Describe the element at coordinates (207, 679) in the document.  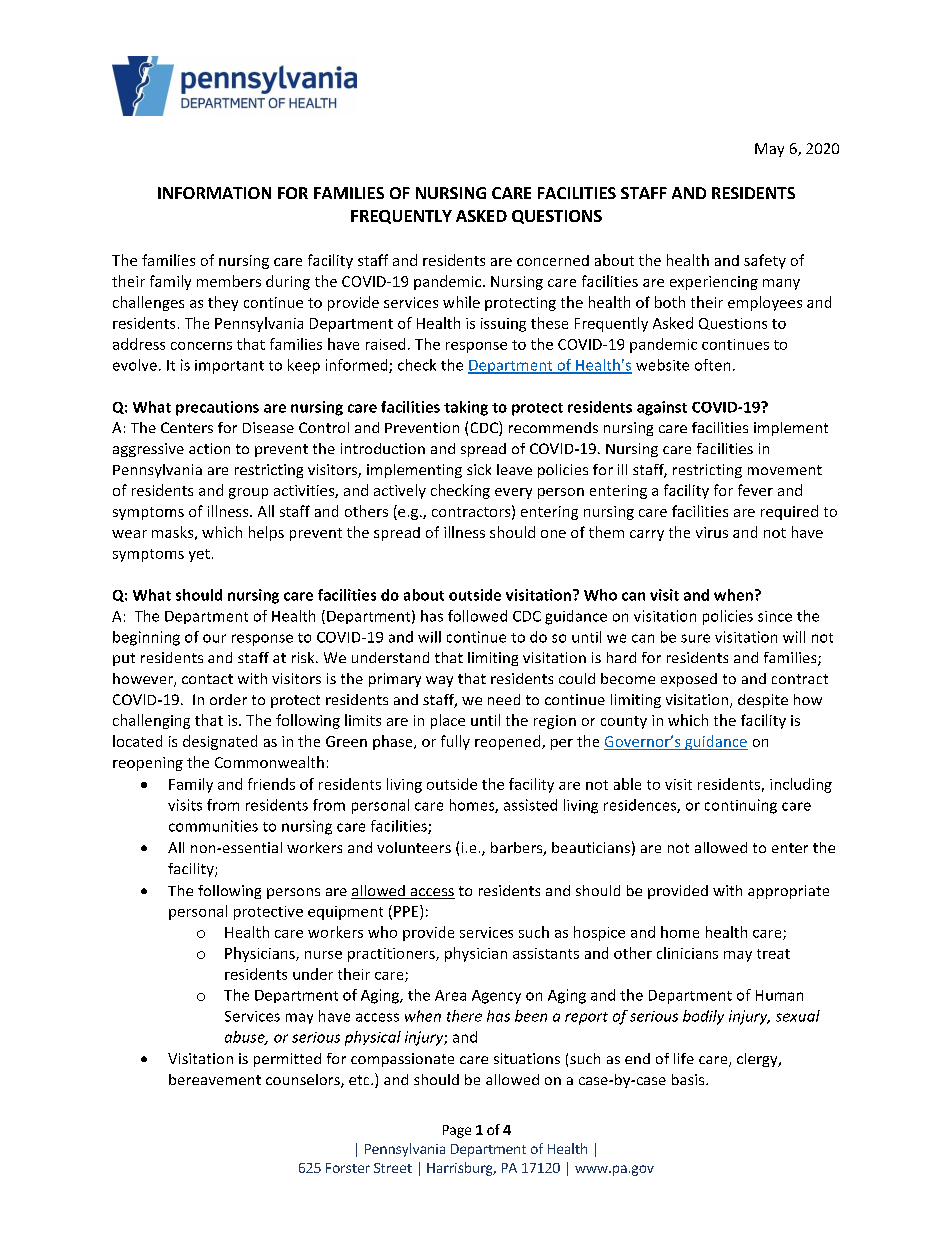
I see `contact` at that location.
